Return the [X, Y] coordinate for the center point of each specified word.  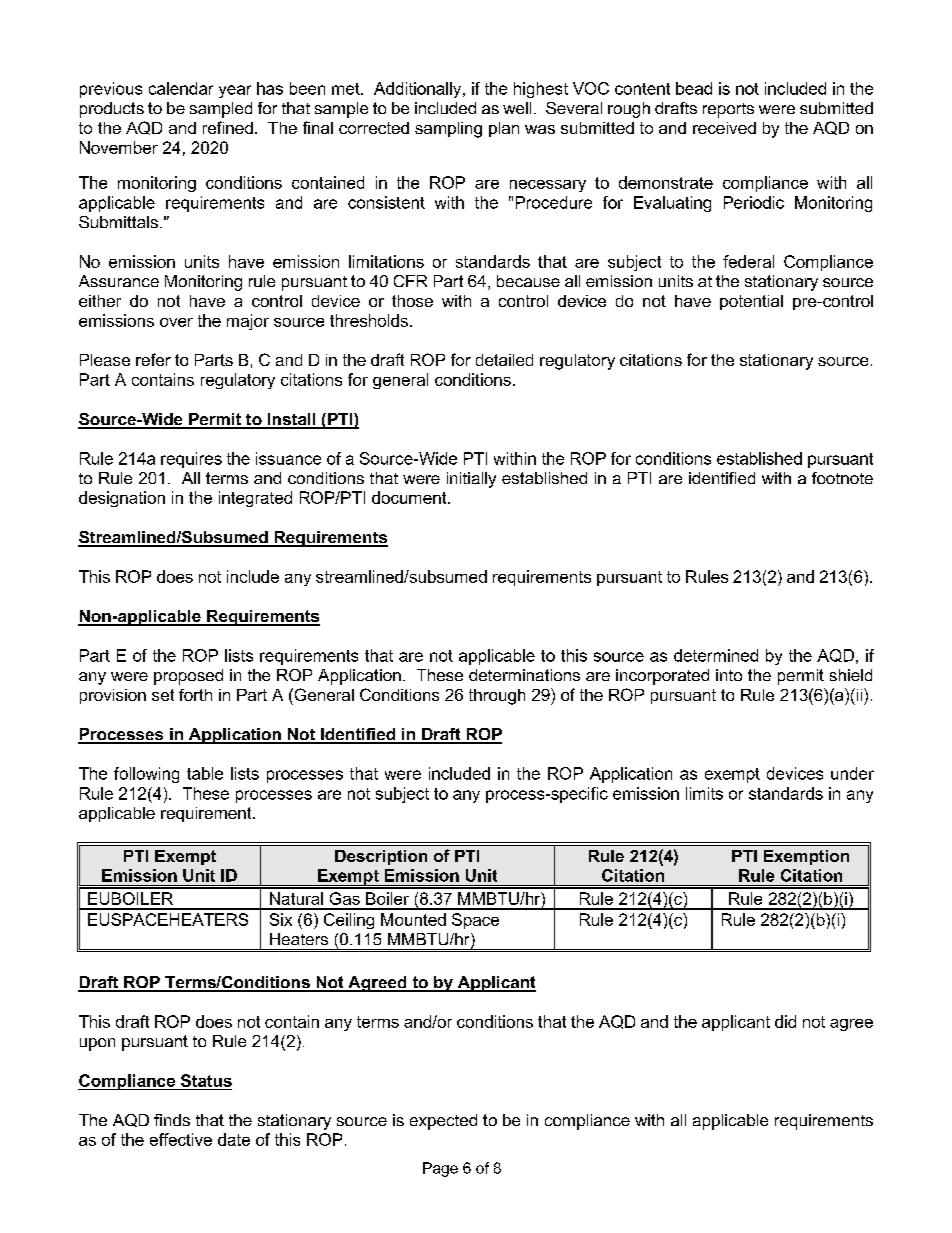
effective [181, 1139]
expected [443, 1122]
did [785, 1021]
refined [228, 127]
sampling [448, 130]
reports [728, 110]
